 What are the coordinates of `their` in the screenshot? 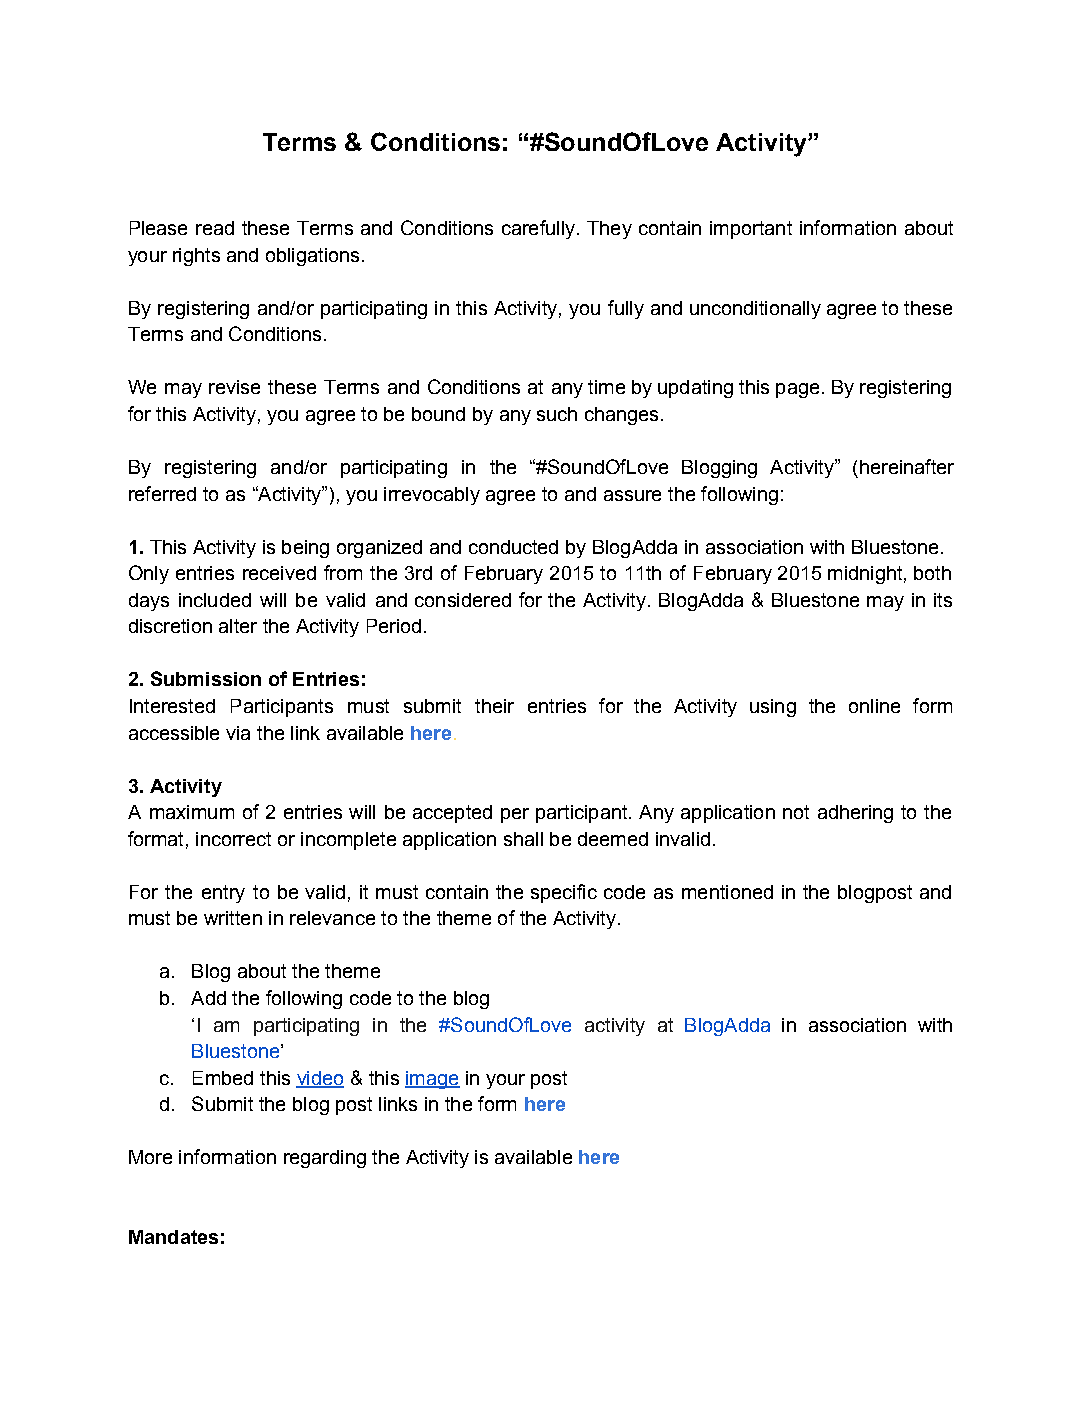 It's located at (494, 706).
